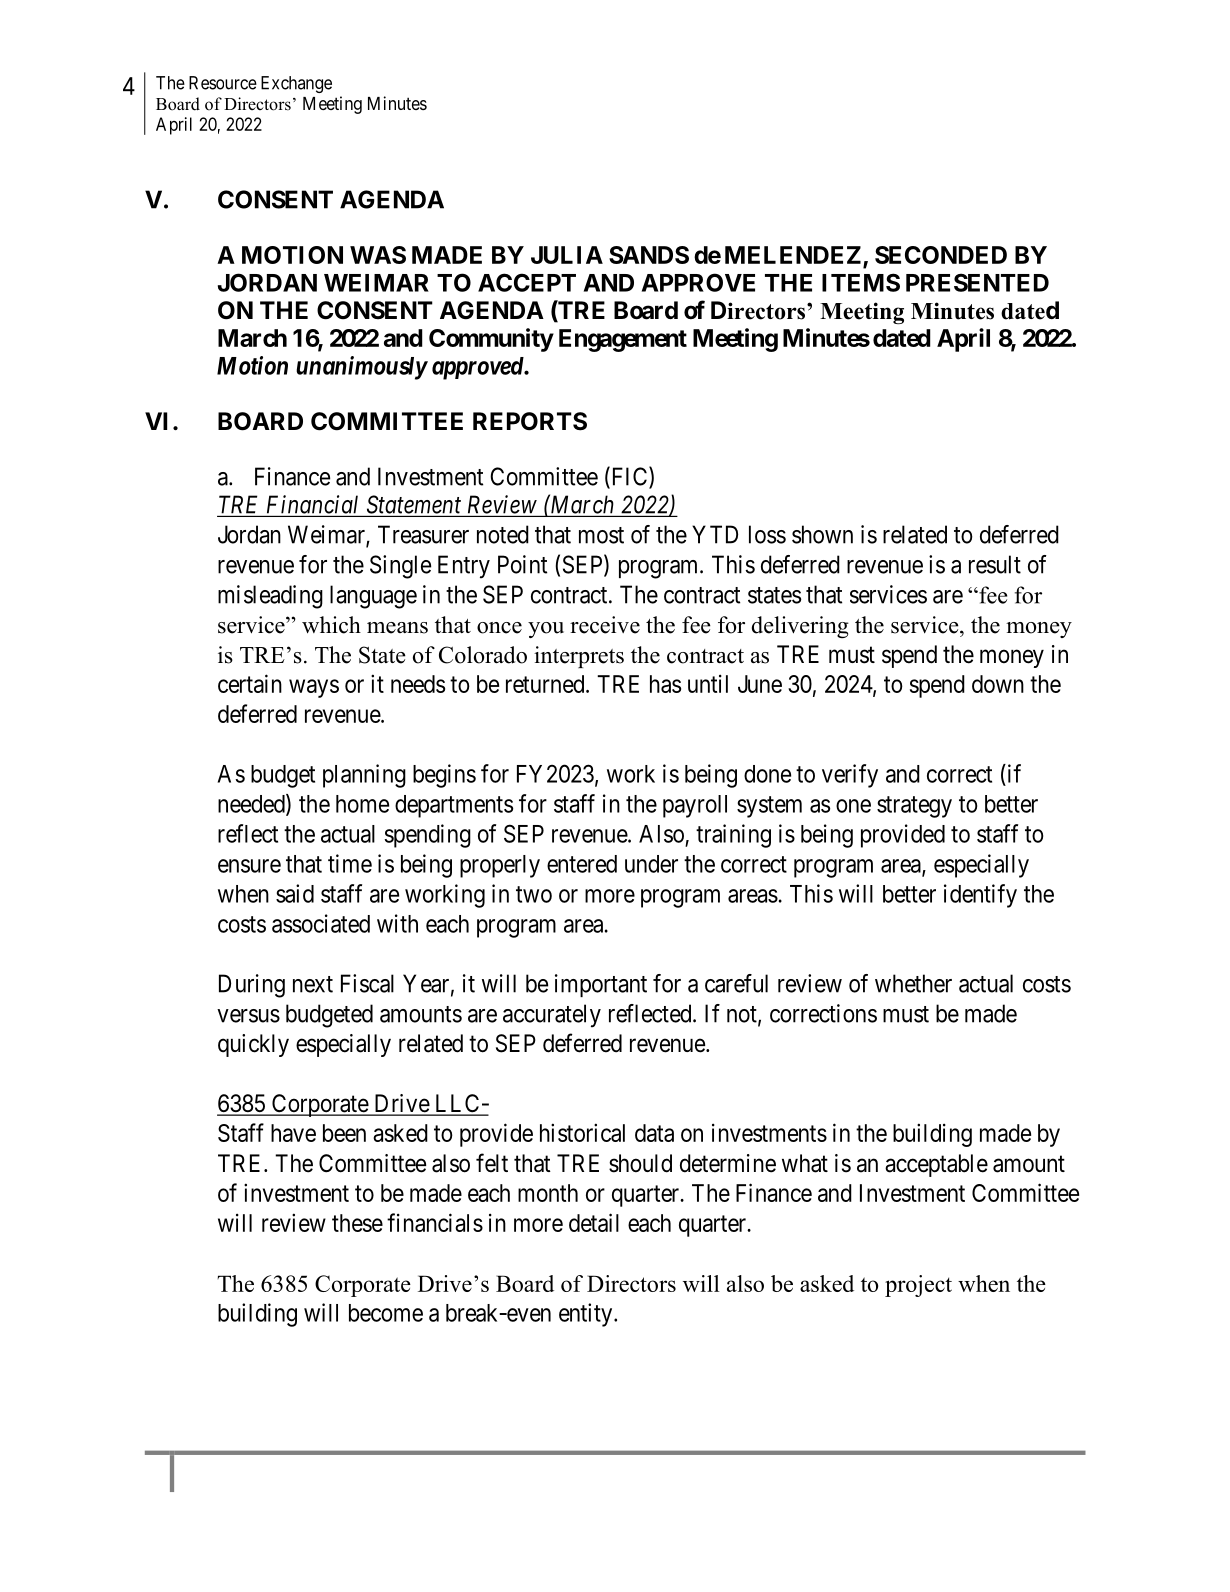  What do you see at coordinates (357, 1223) in the screenshot?
I see `these` at bounding box center [357, 1223].
